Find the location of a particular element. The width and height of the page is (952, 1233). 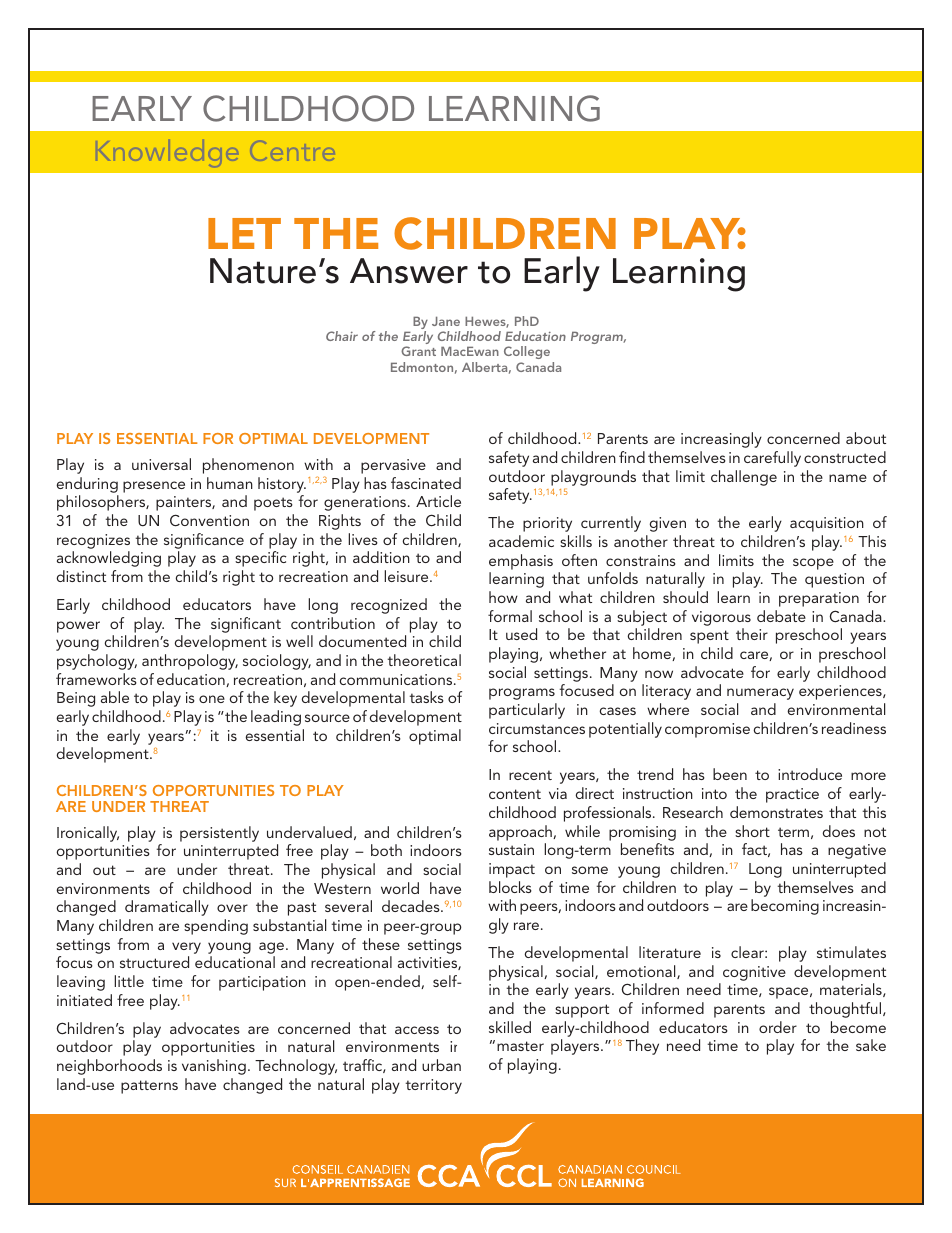

anthropology is located at coordinates (190, 662).
